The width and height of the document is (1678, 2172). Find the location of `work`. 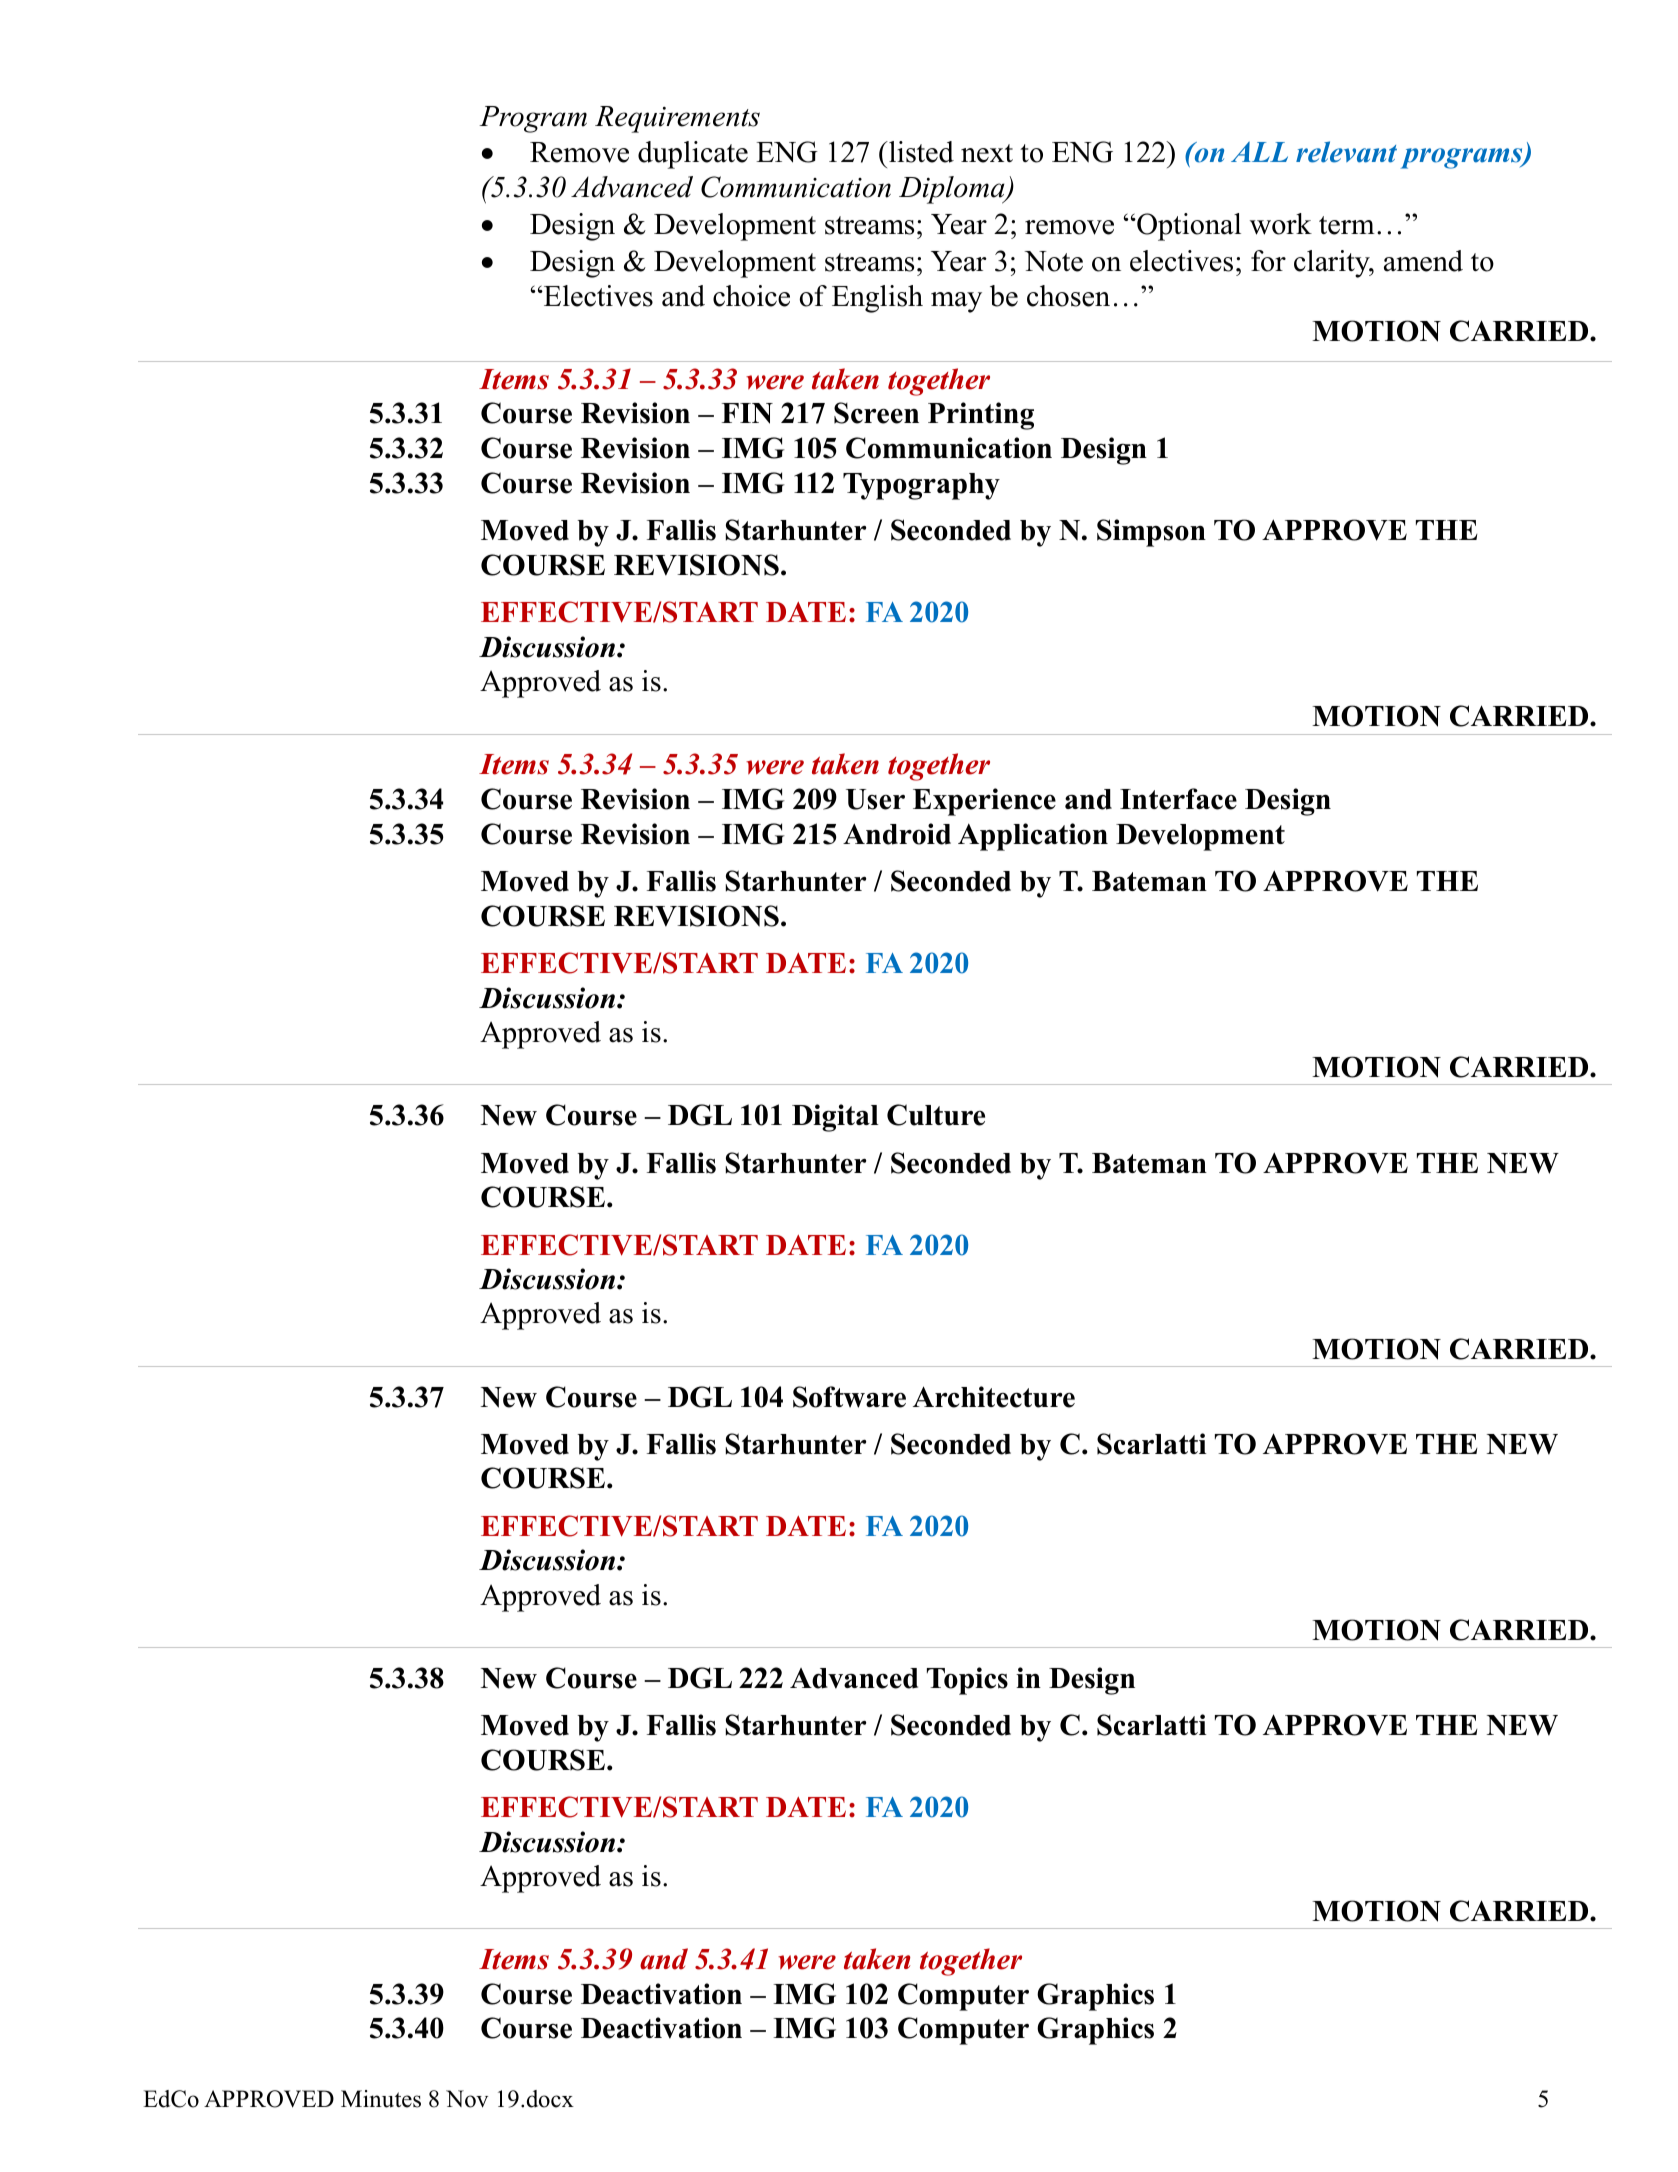

work is located at coordinates (1281, 224).
